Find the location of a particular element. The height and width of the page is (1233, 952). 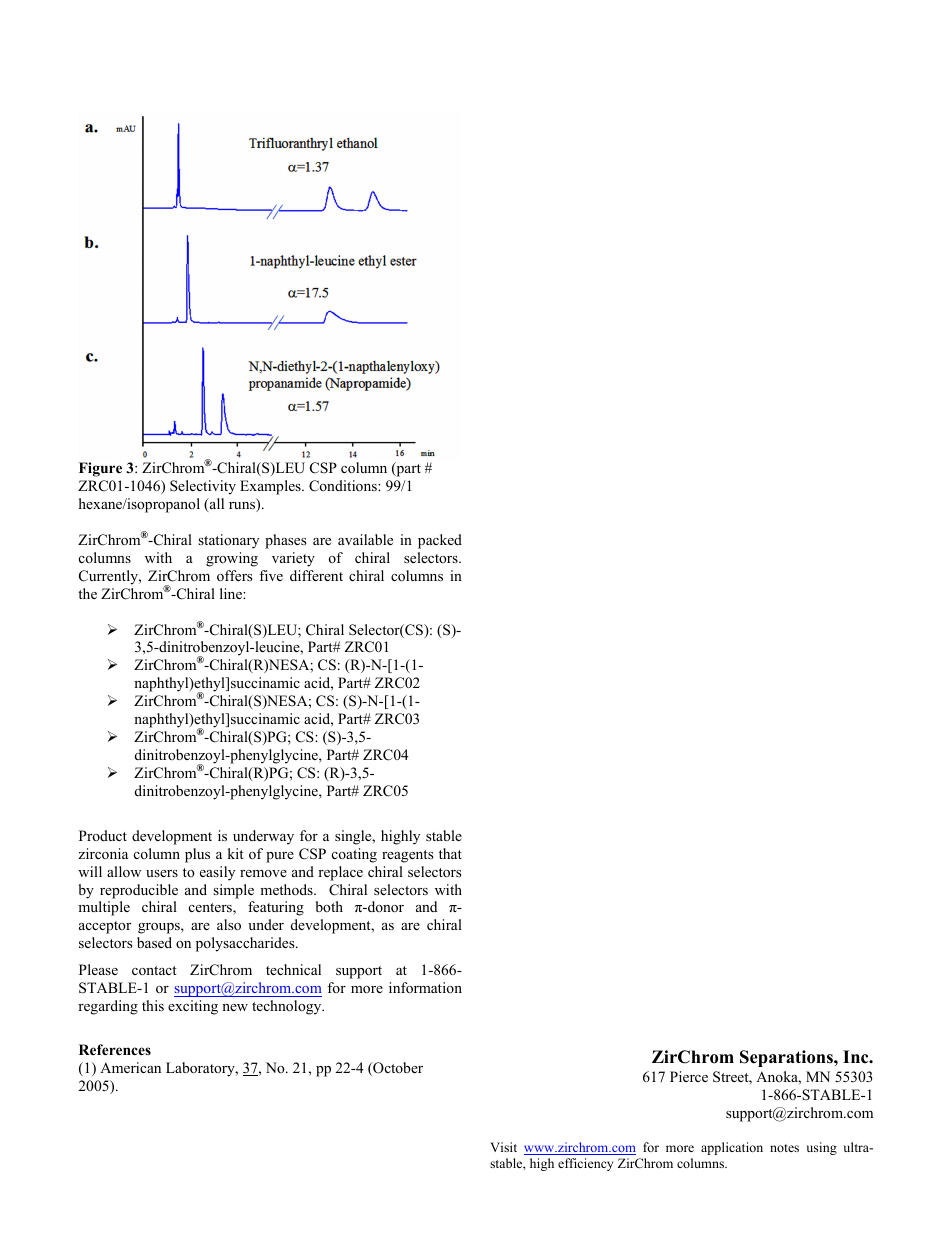

reagents is located at coordinates (408, 856).
